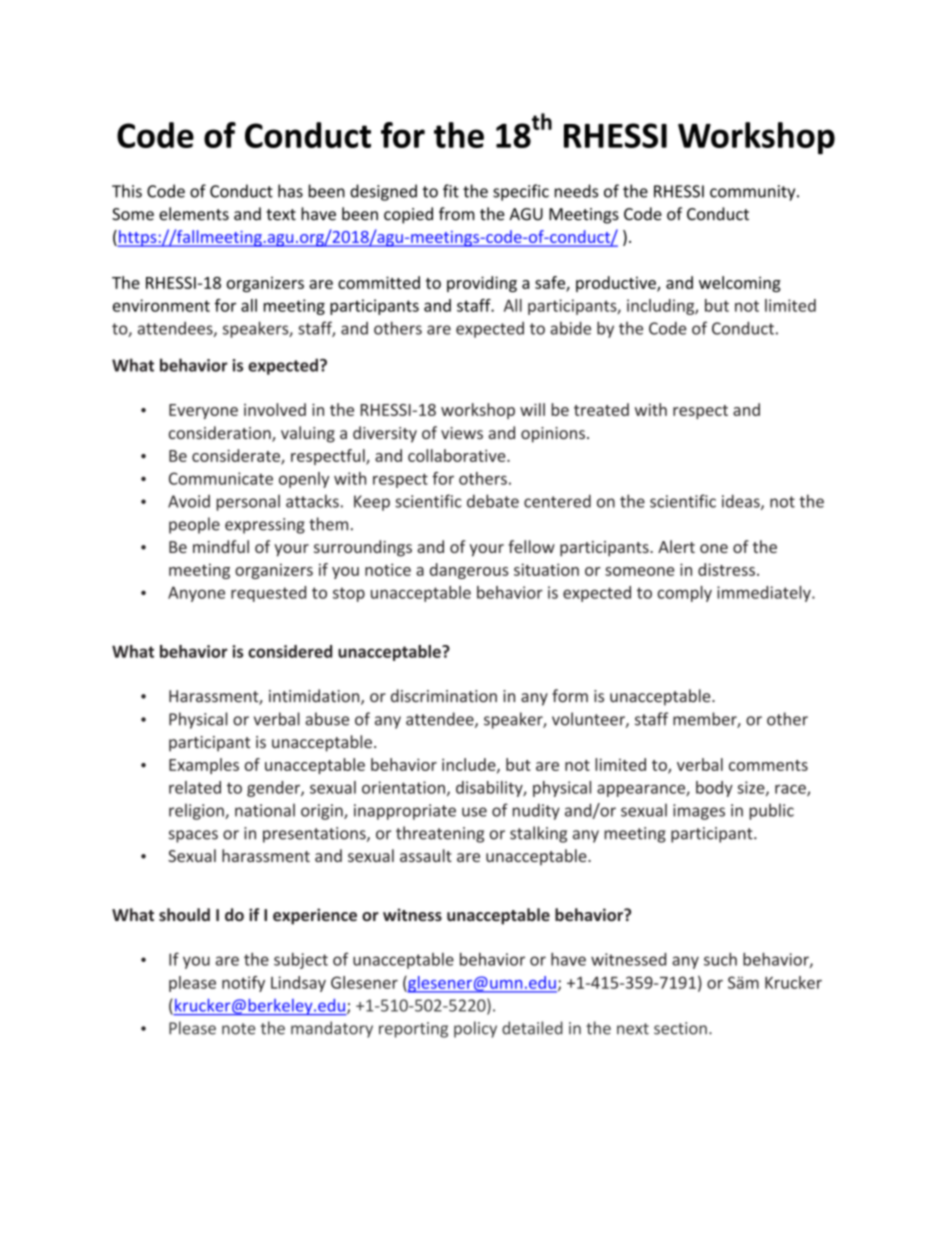 The height and width of the image is (1233, 952). What do you see at coordinates (754, 193) in the image?
I see `community` at bounding box center [754, 193].
